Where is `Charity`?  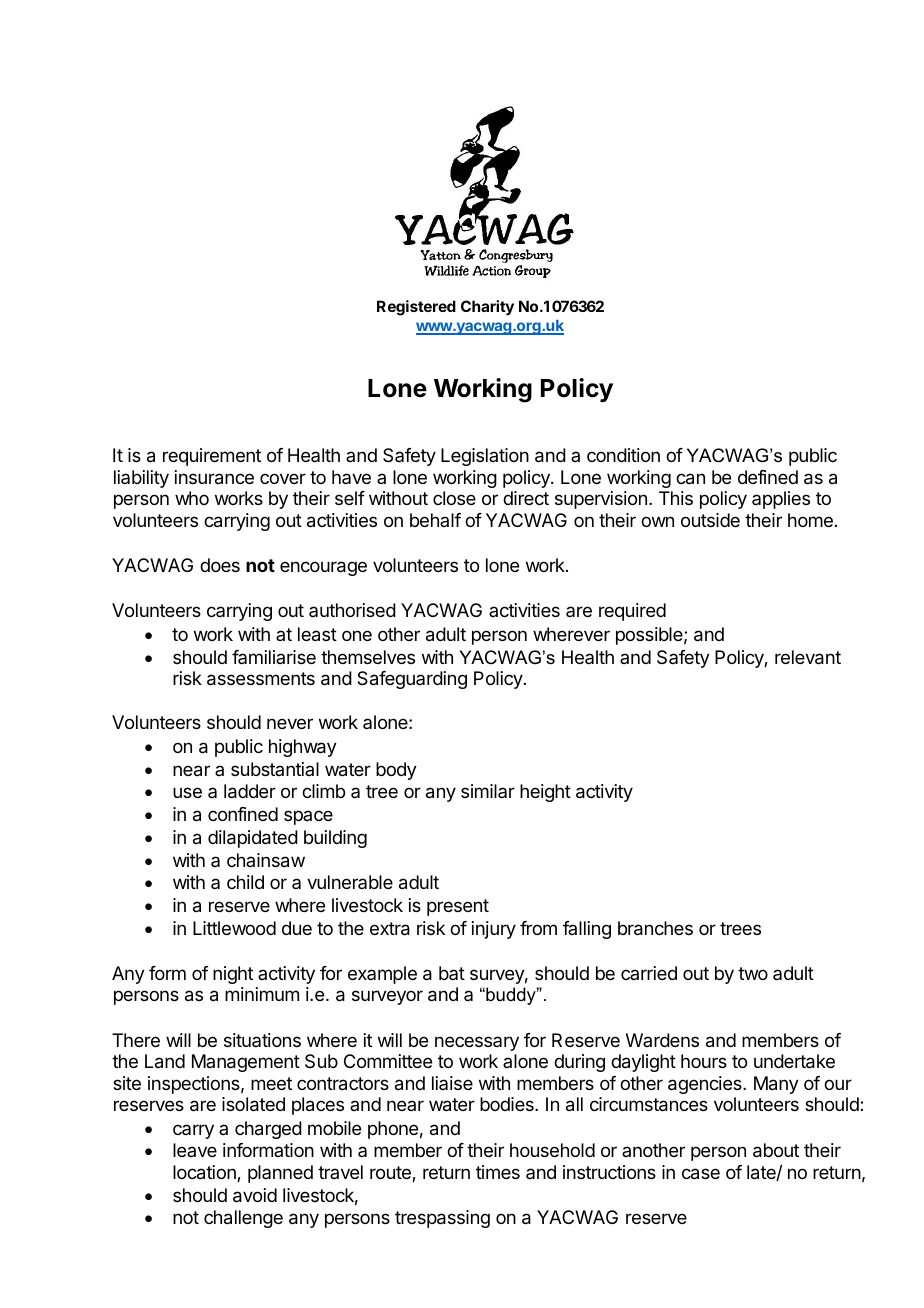 Charity is located at coordinates (487, 308).
